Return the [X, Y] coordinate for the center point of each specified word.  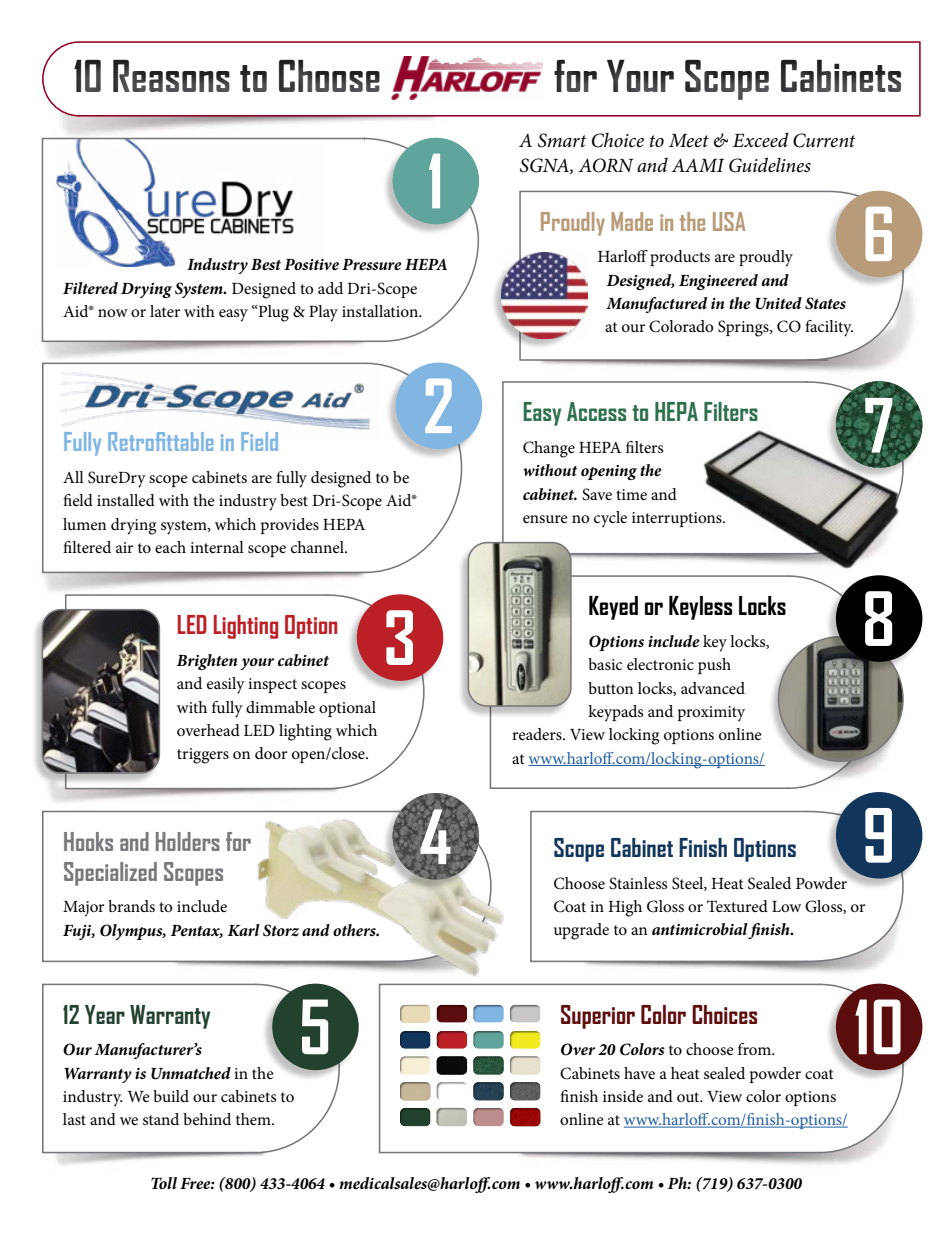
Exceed [761, 139]
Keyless [700, 608]
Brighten [207, 662]
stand [161, 1119]
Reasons [171, 76]
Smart [562, 140]
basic [605, 664]
